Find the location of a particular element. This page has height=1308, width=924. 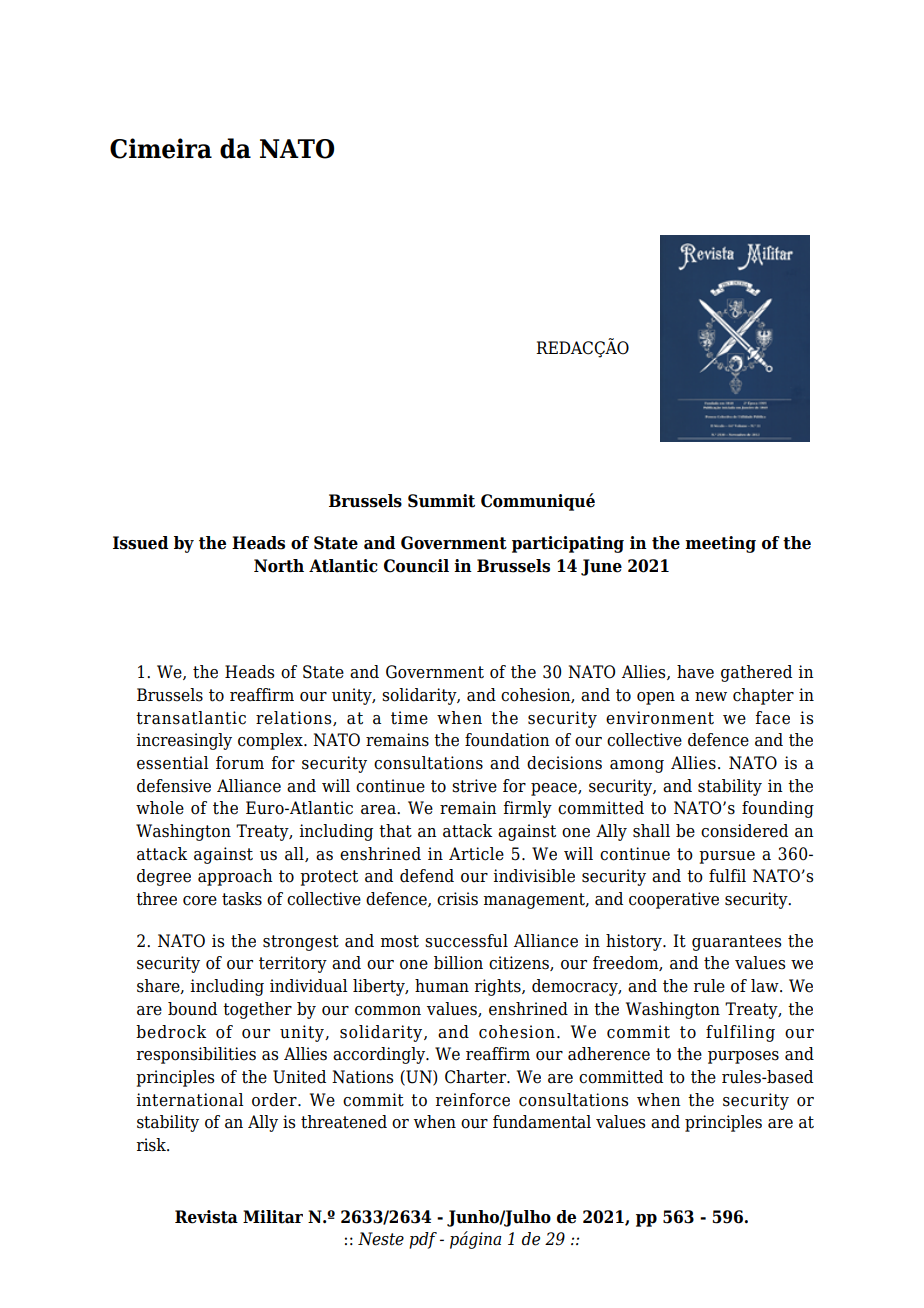

pursue is located at coordinates (727, 857).
